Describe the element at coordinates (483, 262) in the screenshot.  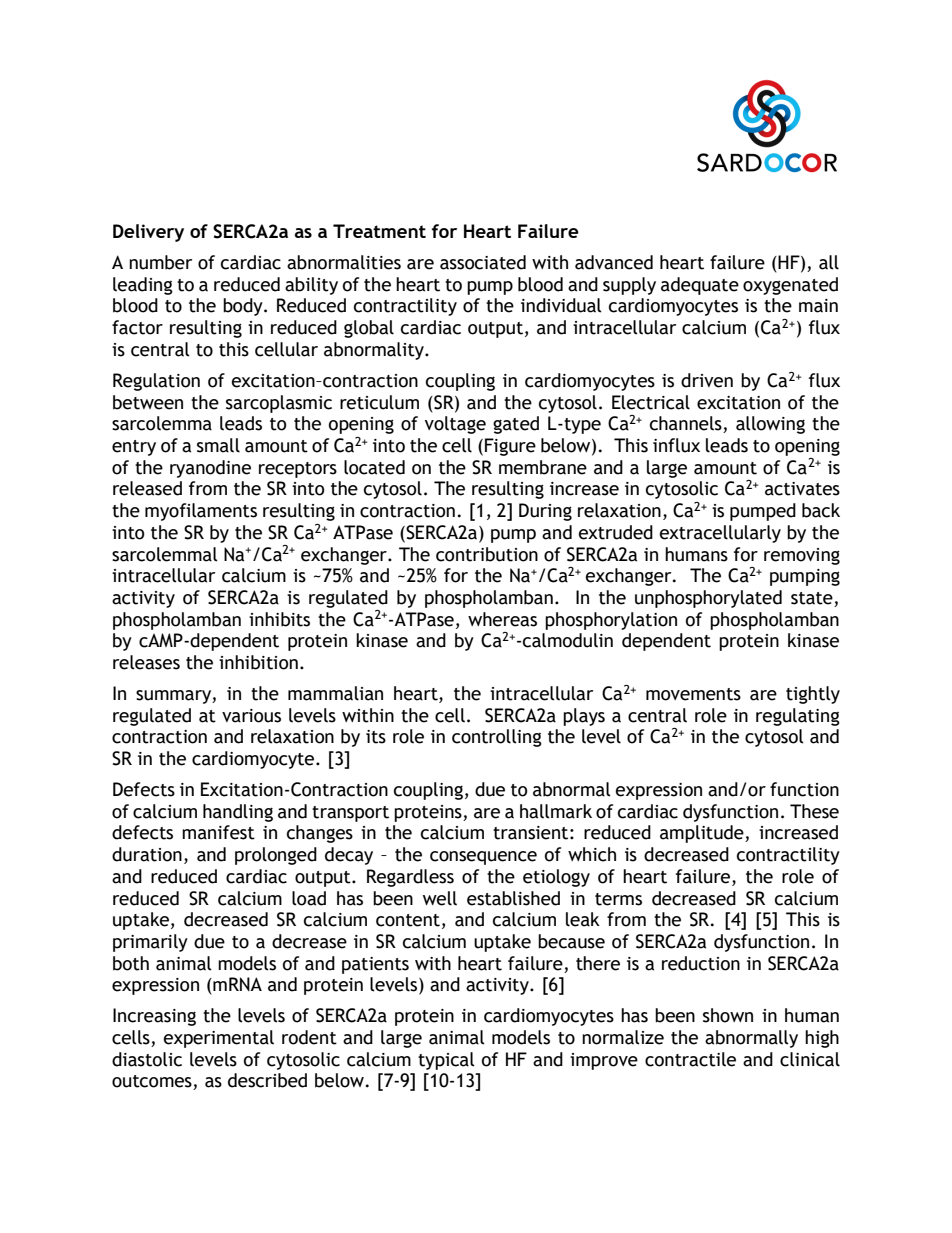
I see `associated` at that location.
